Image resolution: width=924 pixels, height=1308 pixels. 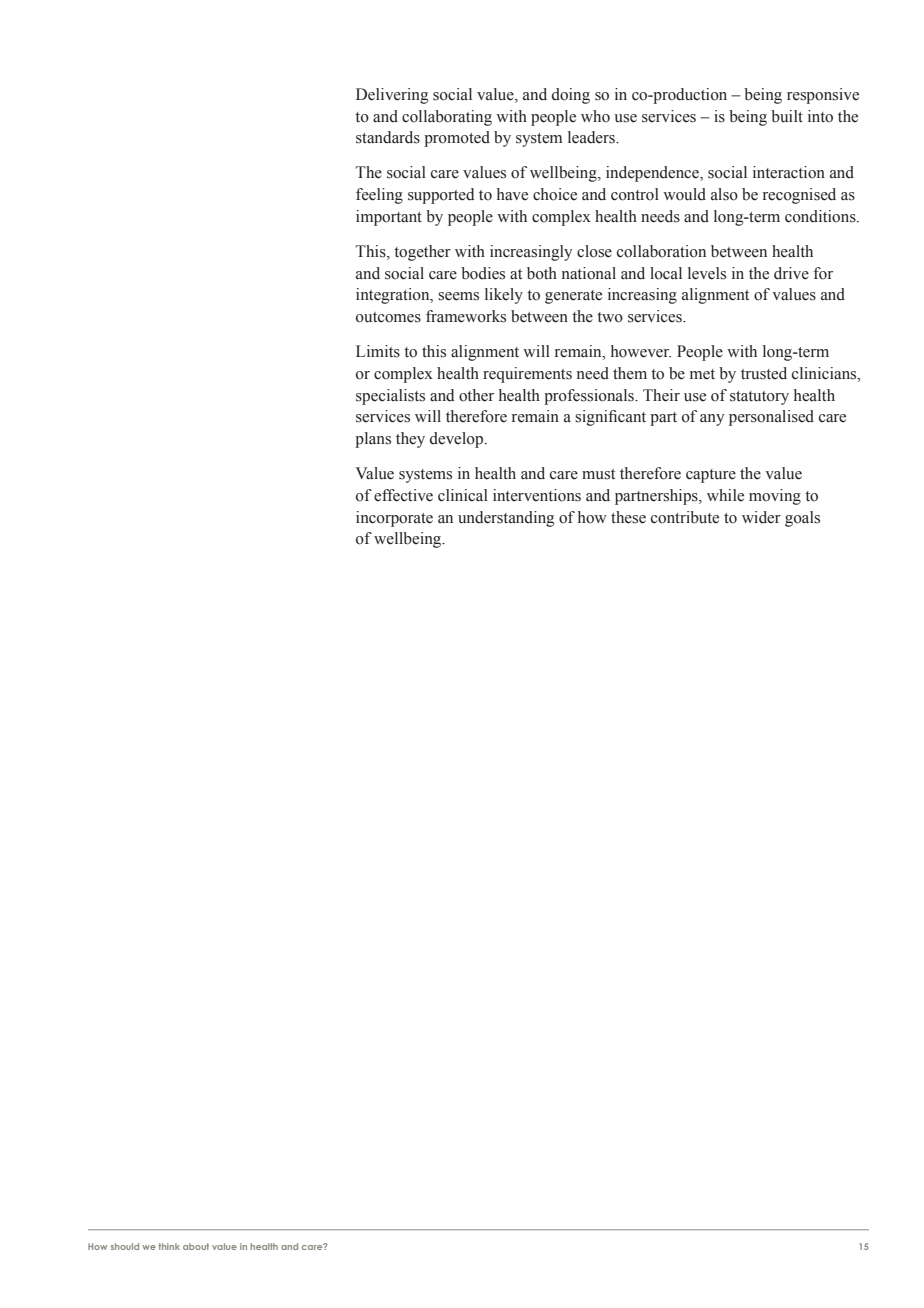 I want to click on wider, so click(x=761, y=517).
